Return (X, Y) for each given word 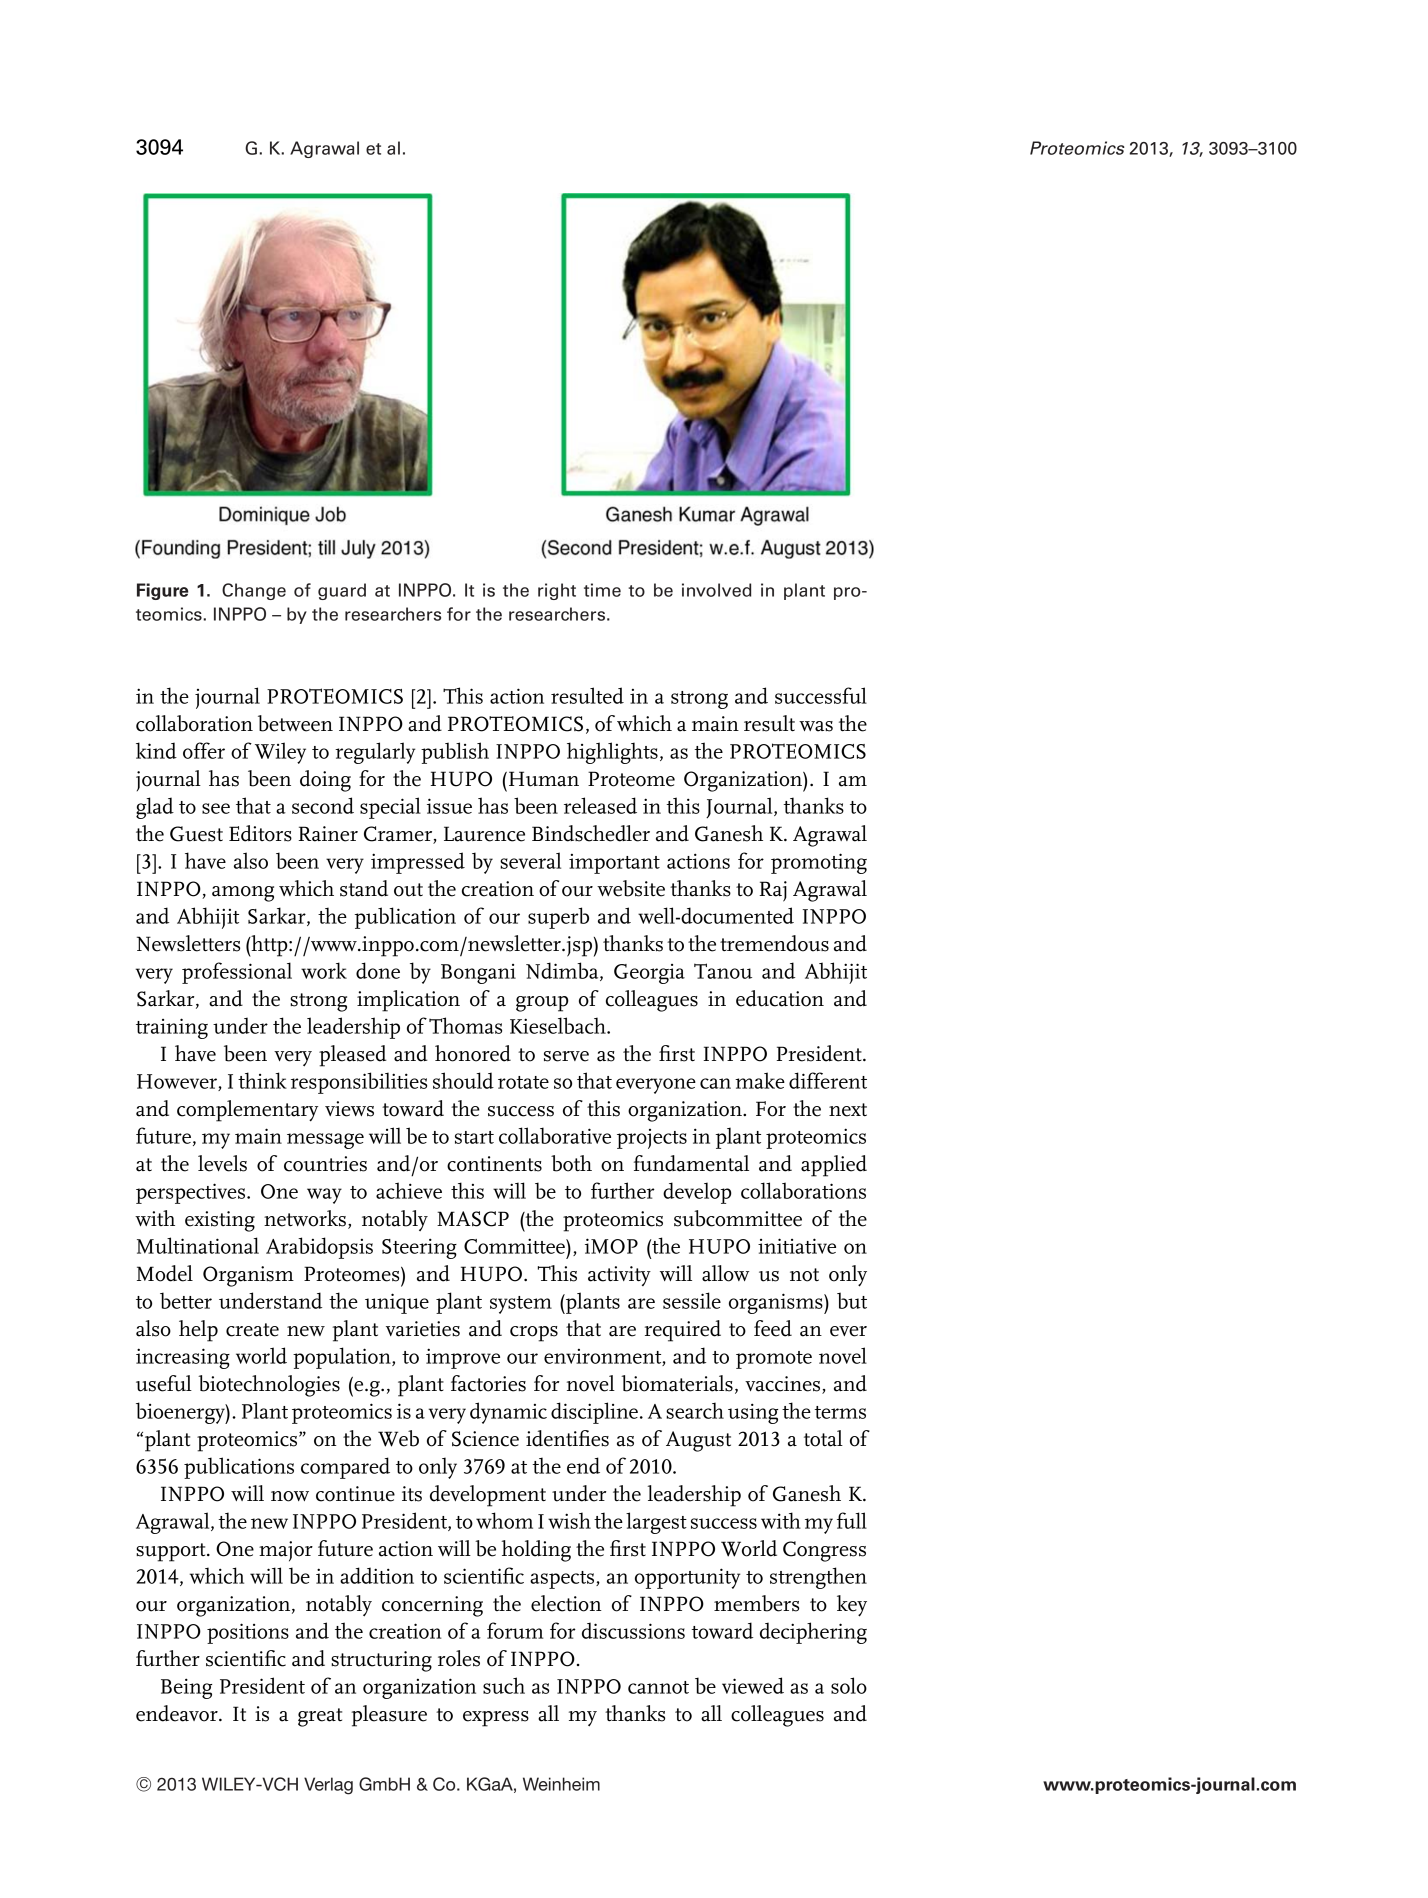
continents (494, 1164)
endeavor (178, 1713)
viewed (753, 1685)
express (496, 1719)
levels (222, 1163)
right (557, 591)
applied (834, 1166)
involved (716, 590)
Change (254, 591)
